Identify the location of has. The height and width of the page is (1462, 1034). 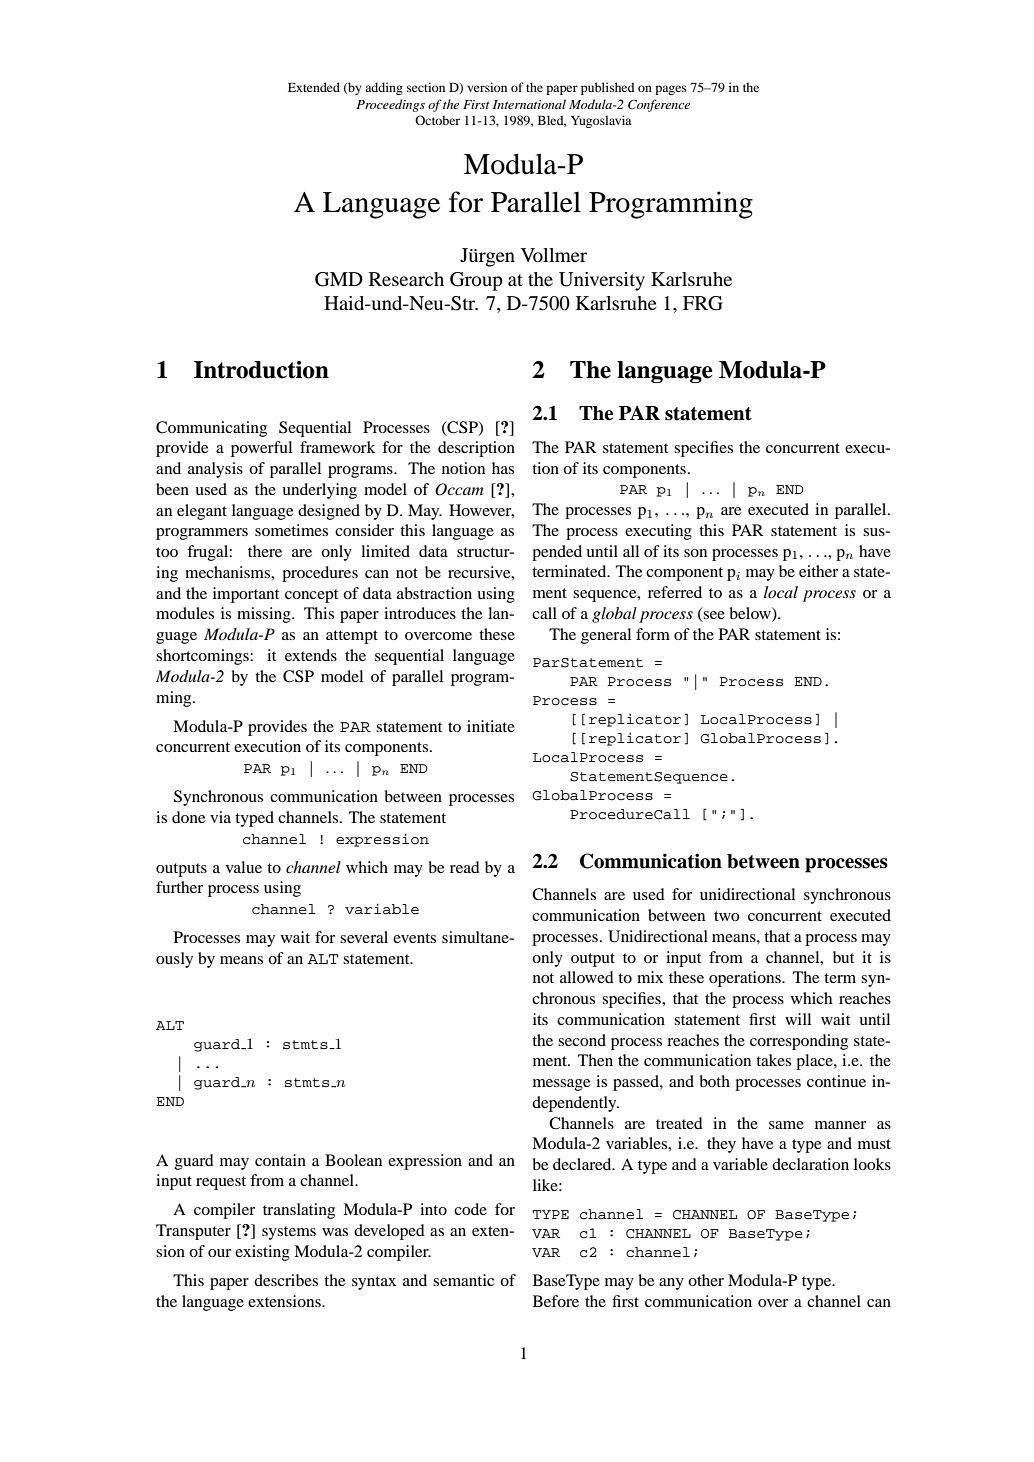
(503, 468).
